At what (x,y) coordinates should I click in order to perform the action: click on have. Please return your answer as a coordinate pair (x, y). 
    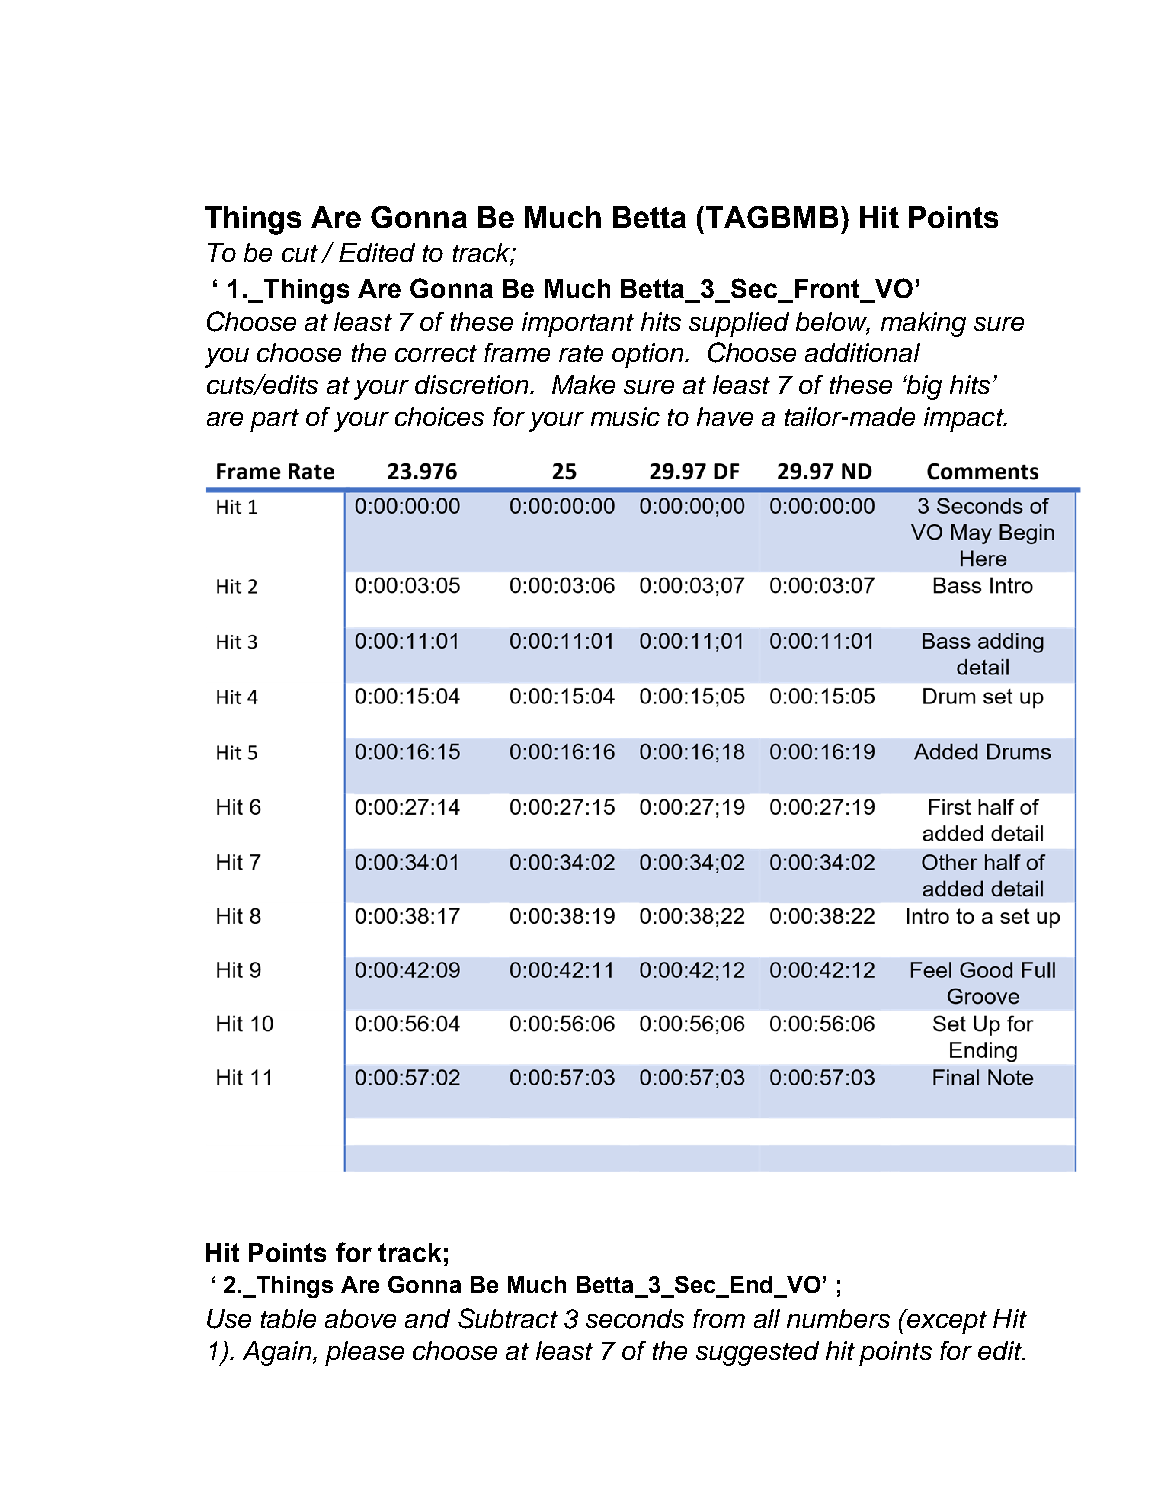
    Looking at the image, I should click on (725, 416).
